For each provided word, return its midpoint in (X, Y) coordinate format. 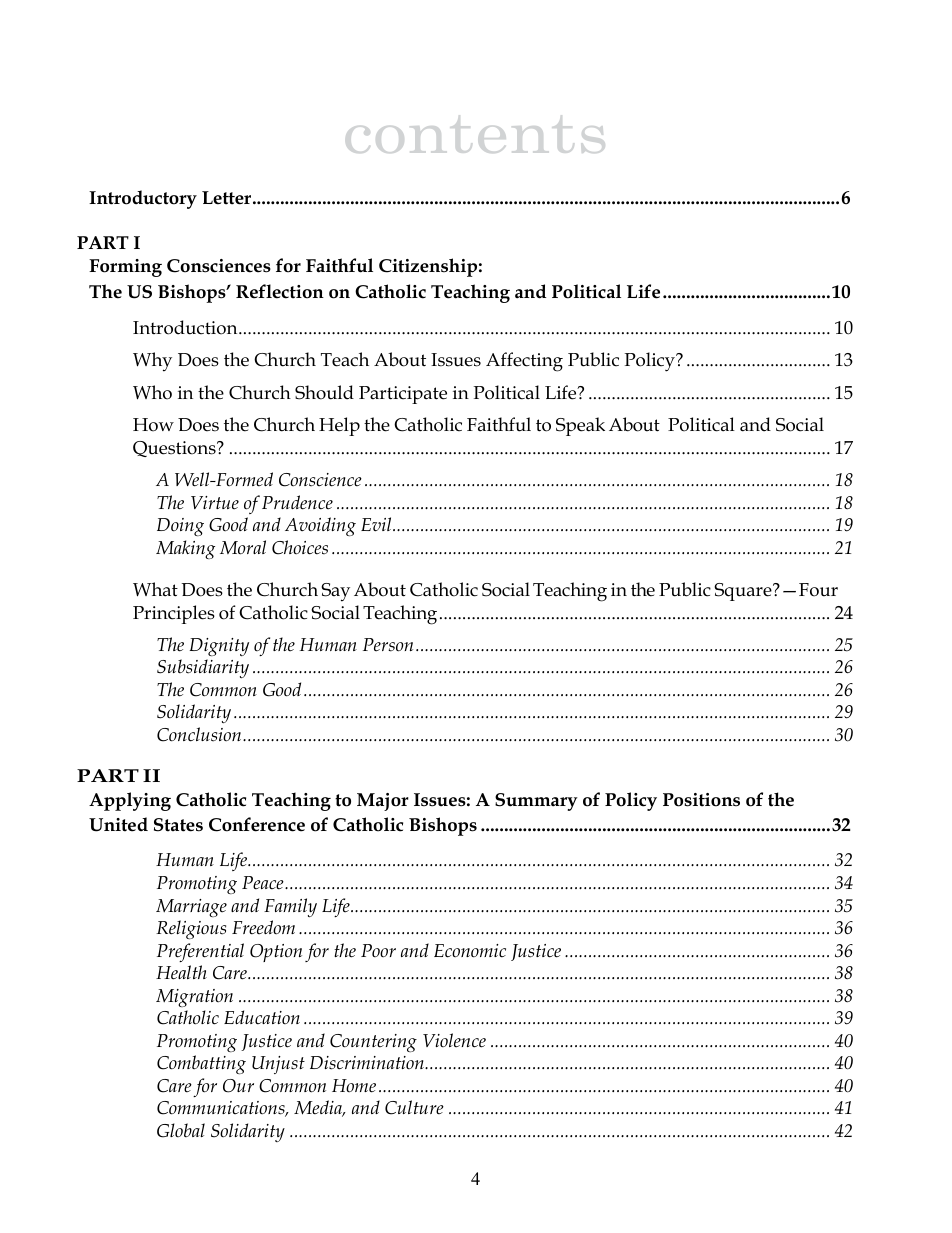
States (178, 825)
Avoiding (320, 526)
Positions (701, 800)
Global (181, 1130)
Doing (180, 527)
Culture (414, 1107)
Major (383, 802)
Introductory (143, 199)
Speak (580, 426)
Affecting (524, 362)
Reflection (280, 291)
